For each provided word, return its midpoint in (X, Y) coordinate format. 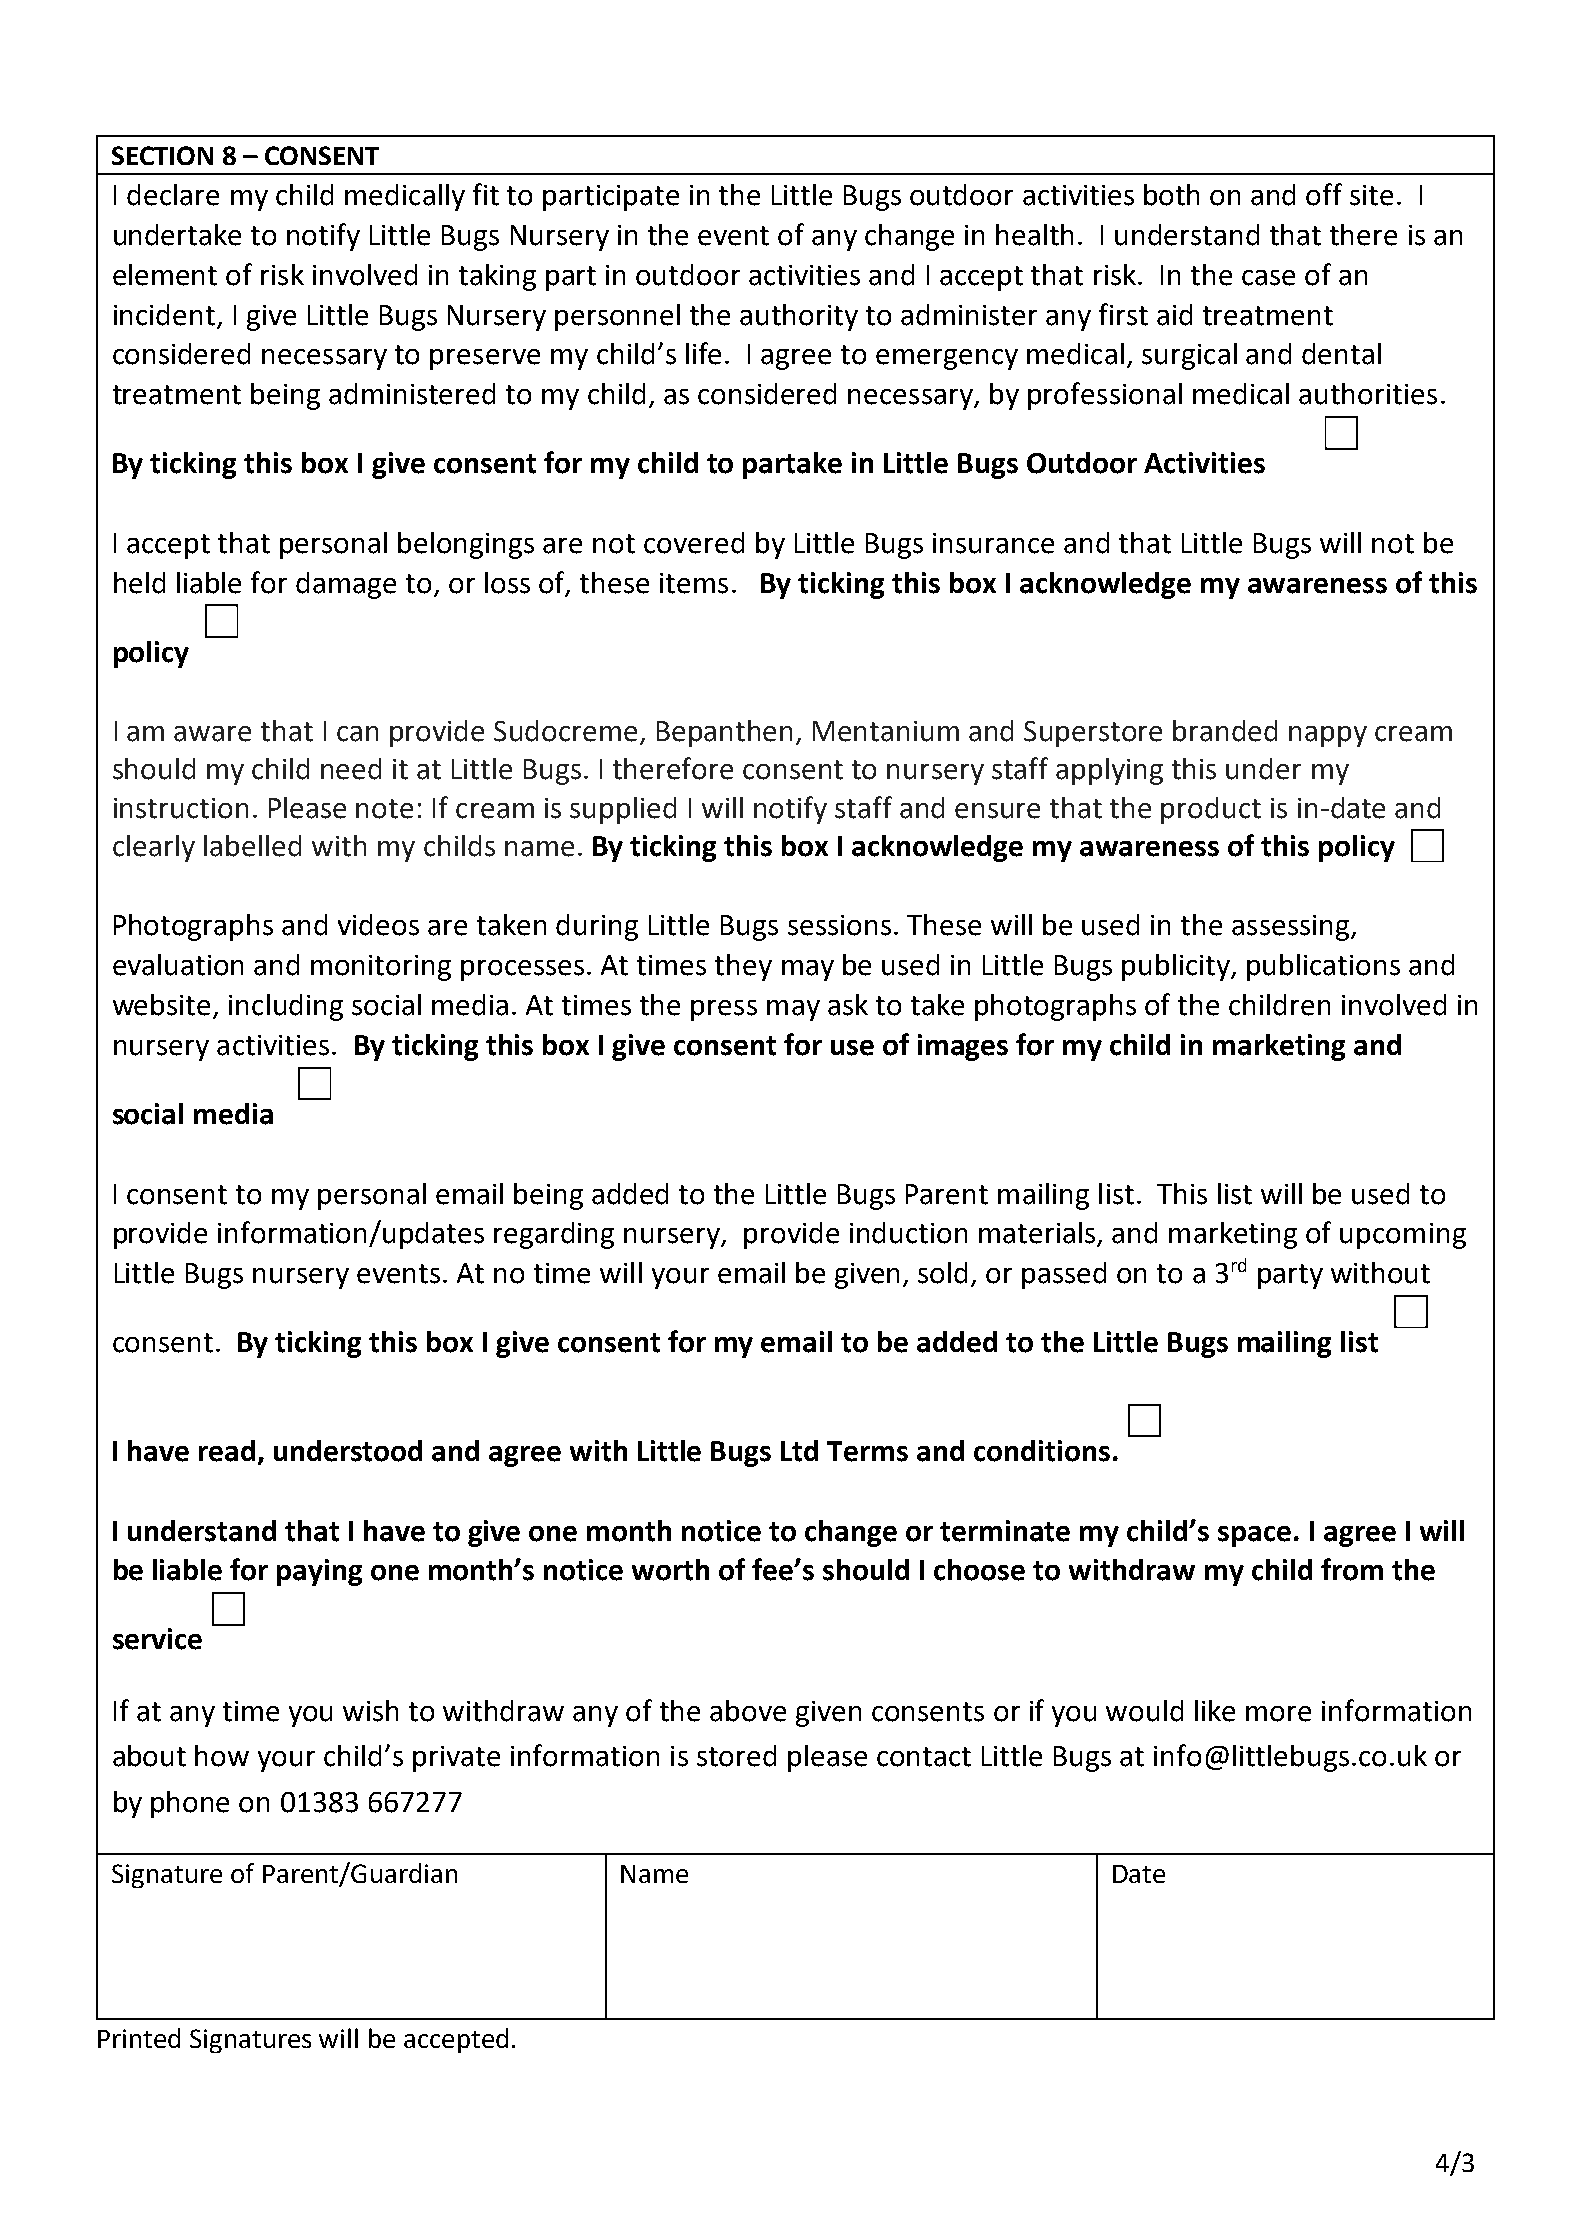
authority (799, 317)
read (227, 1451)
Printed (139, 2038)
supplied (623, 810)
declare (173, 195)
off (1324, 194)
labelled (252, 846)
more (1278, 1714)
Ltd (799, 1451)
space (1254, 1536)
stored (736, 1756)
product (1211, 810)
